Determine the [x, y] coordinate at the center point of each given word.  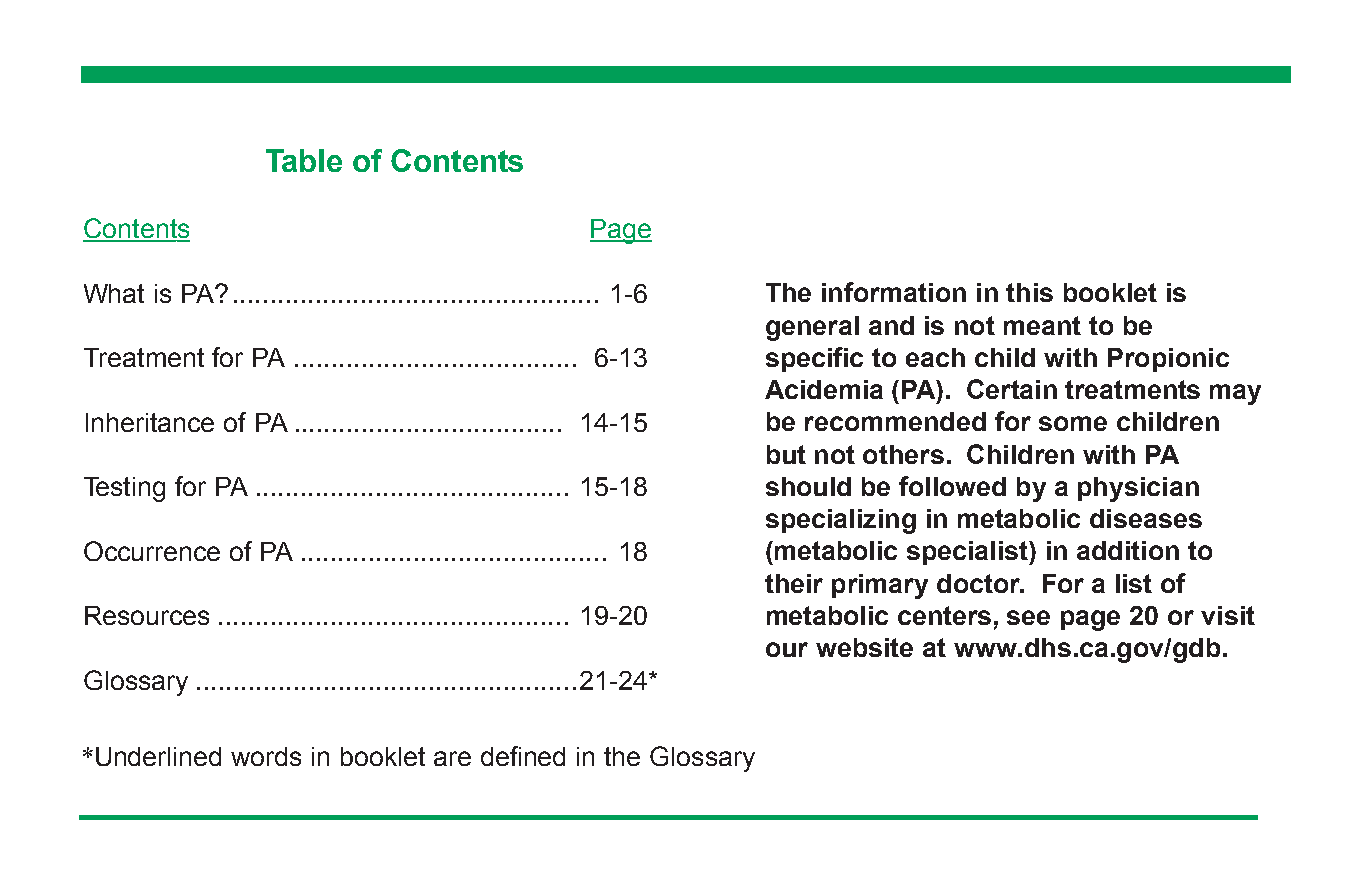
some [1073, 423]
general [812, 328]
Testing [124, 489]
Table [304, 160]
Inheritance [150, 422]
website [864, 647]
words [266, 756]
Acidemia [824, 389]
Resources [147, 615]
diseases [1146, 518]
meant [1042, 325]
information [894, 292]
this [1029, 292]
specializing [841, 521]
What [114, 293]
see [1028, 617]
